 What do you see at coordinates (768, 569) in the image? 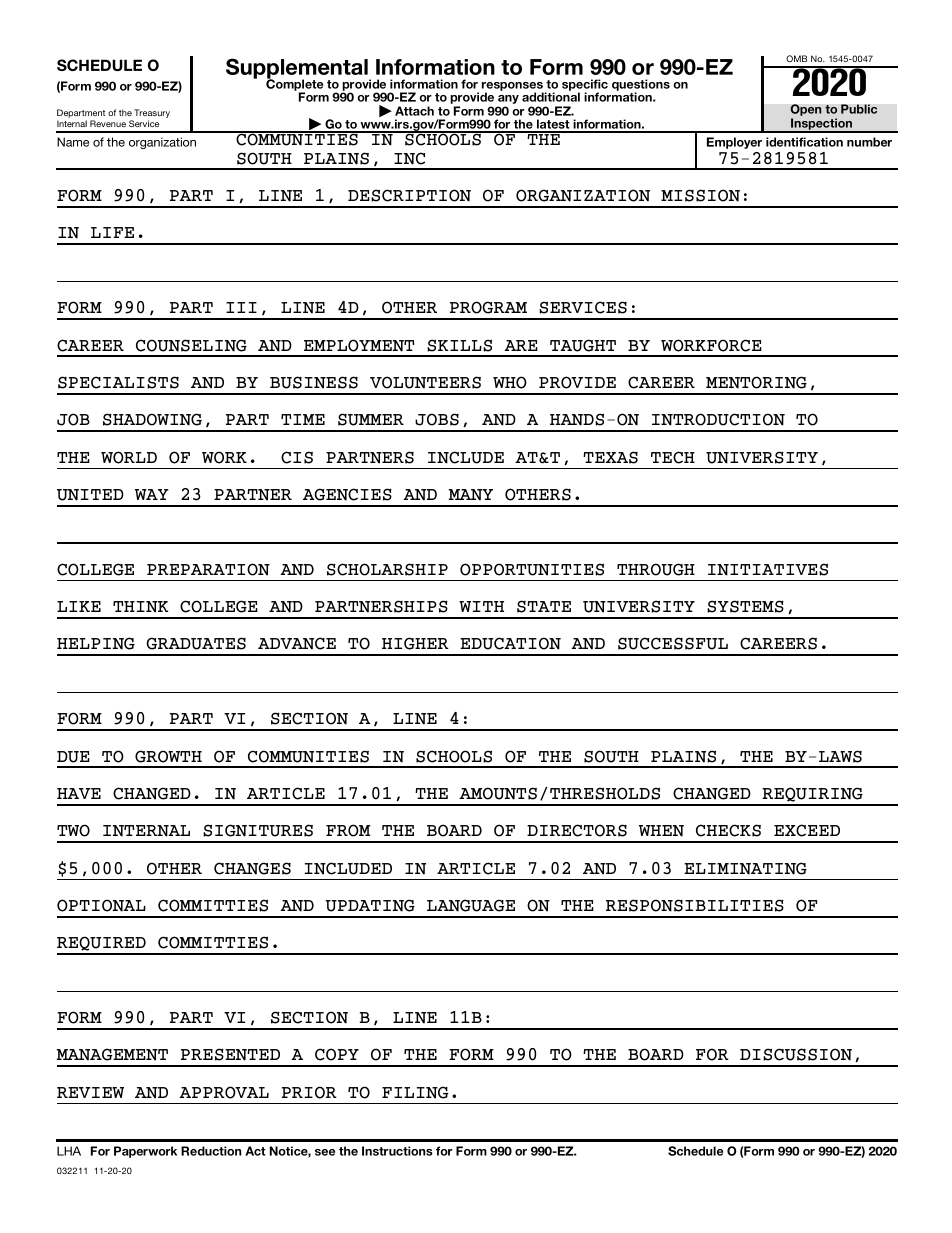
I see `INITIATIVES` at bounding box center [768, 569].
